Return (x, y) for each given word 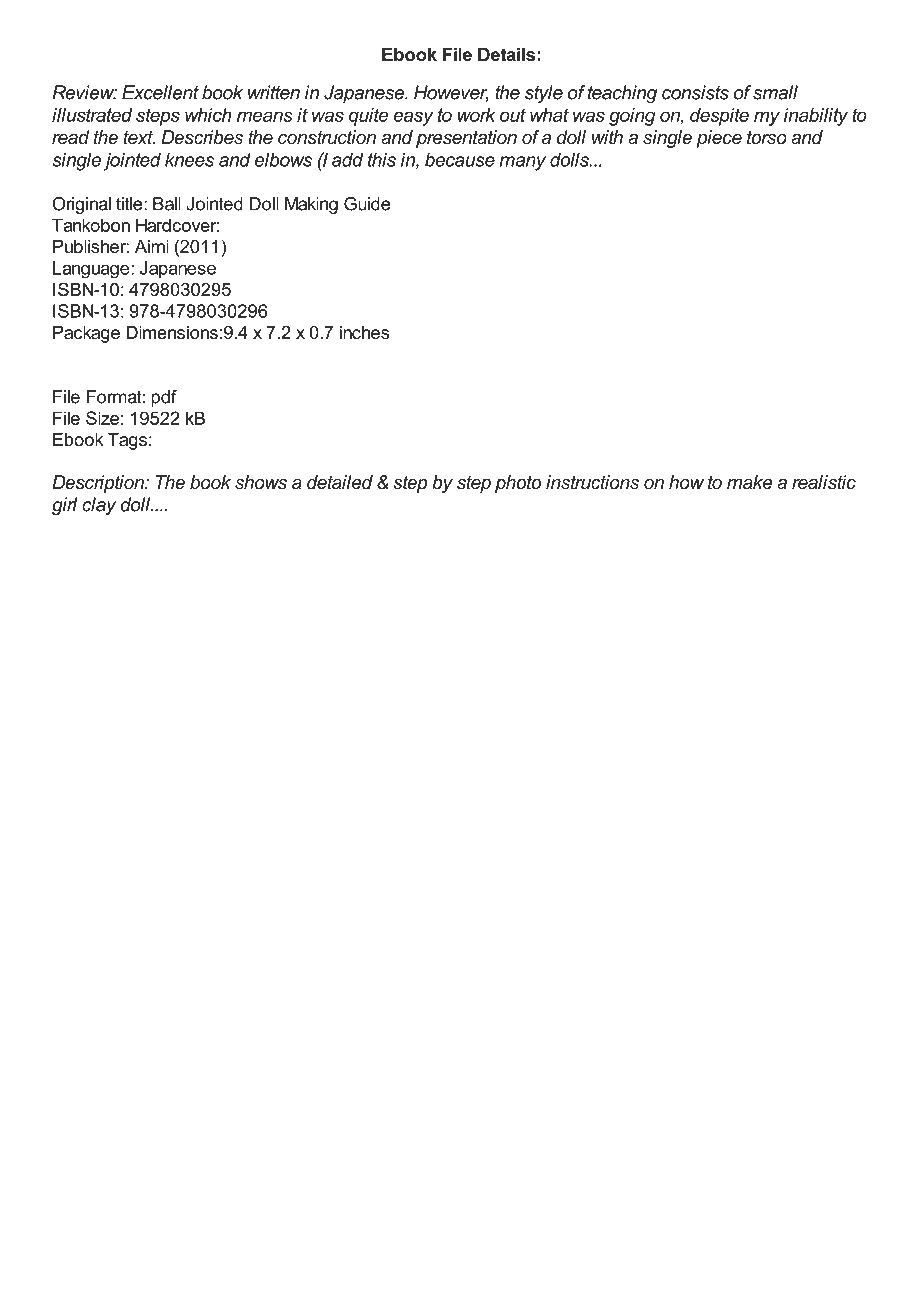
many (523, 163)
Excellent (160, 92)
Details (506, 54)
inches (364, 332)
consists (695, 92)
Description (99, 484)
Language (92, 270)
